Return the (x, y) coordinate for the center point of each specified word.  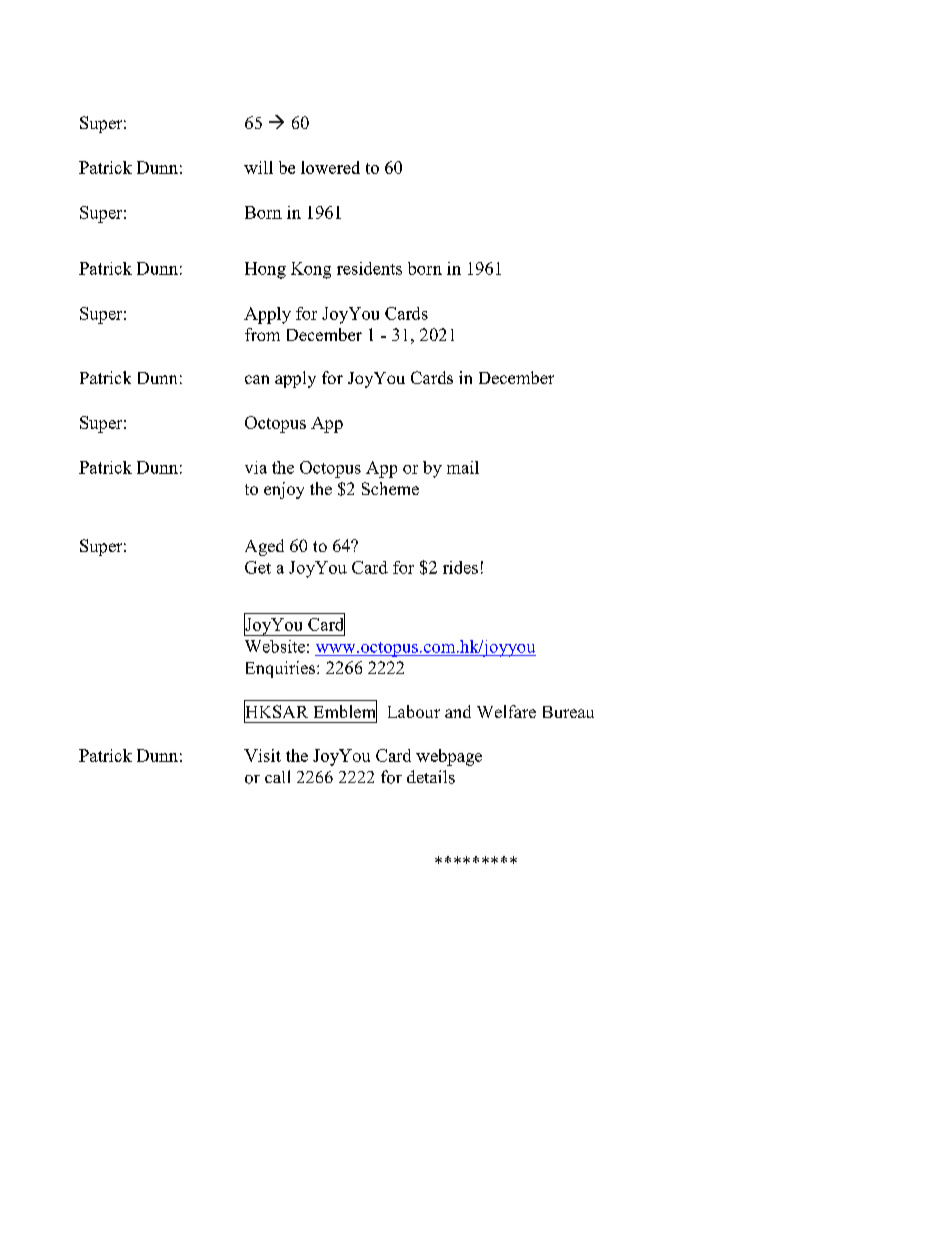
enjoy (284, 490)
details (431, 777)
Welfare (506, 711)
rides (460, 567)
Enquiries (282, 669)
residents (369, 268)
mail (463, 467)
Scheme (390, 488)
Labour (414, 711)
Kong (311, 270)
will (258, 167)
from (262, 334)
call (277, 776)
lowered (330, 167)
